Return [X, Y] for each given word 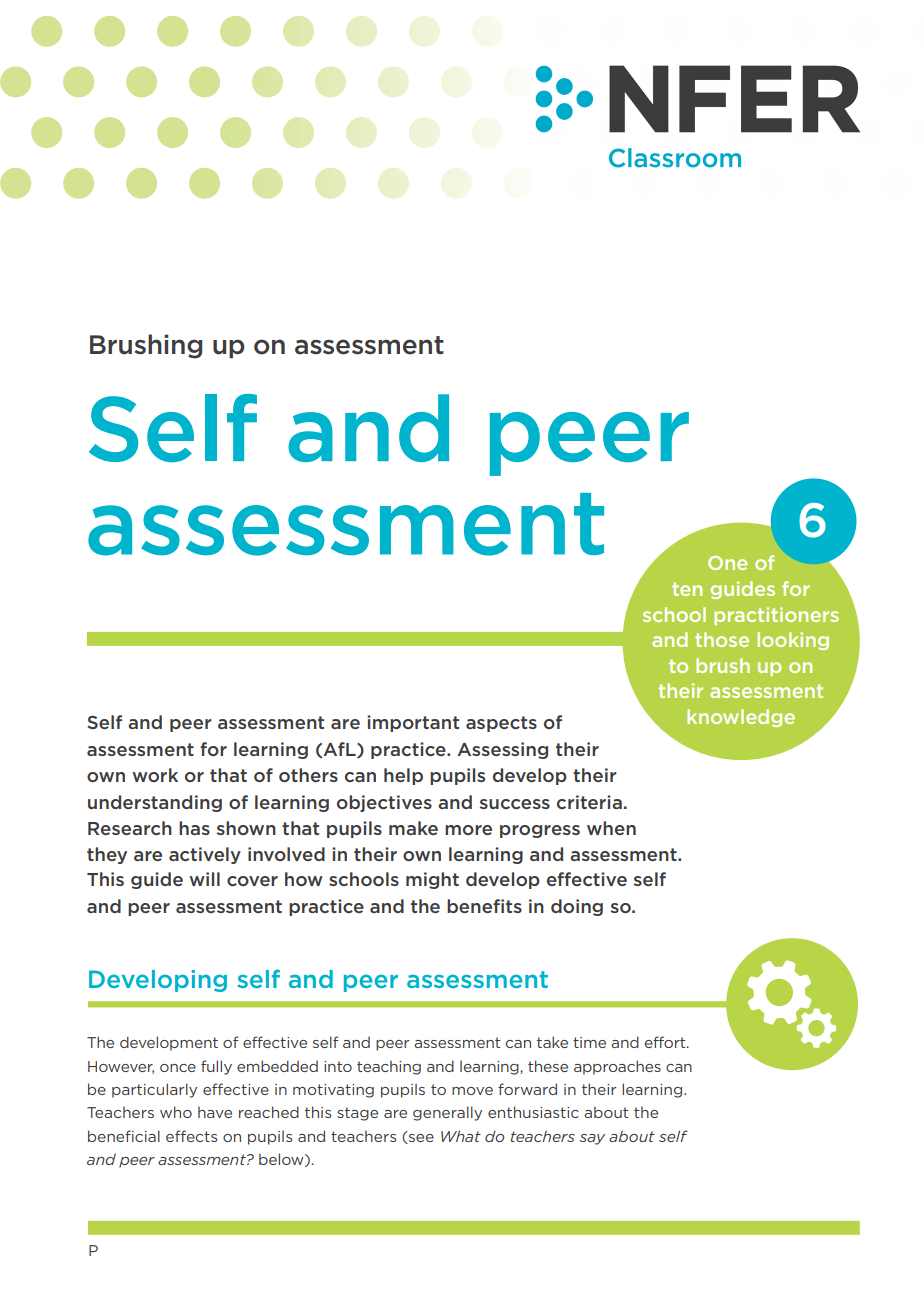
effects [191, 1136]
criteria [589, 802]
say [592, 1139]
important [413, 723]
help [403, 776]
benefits [484, 906]
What [461, 1136]
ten [687, 589]
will [204, 879]
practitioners [776, 616]
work [155, 775]
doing [577, 907]
